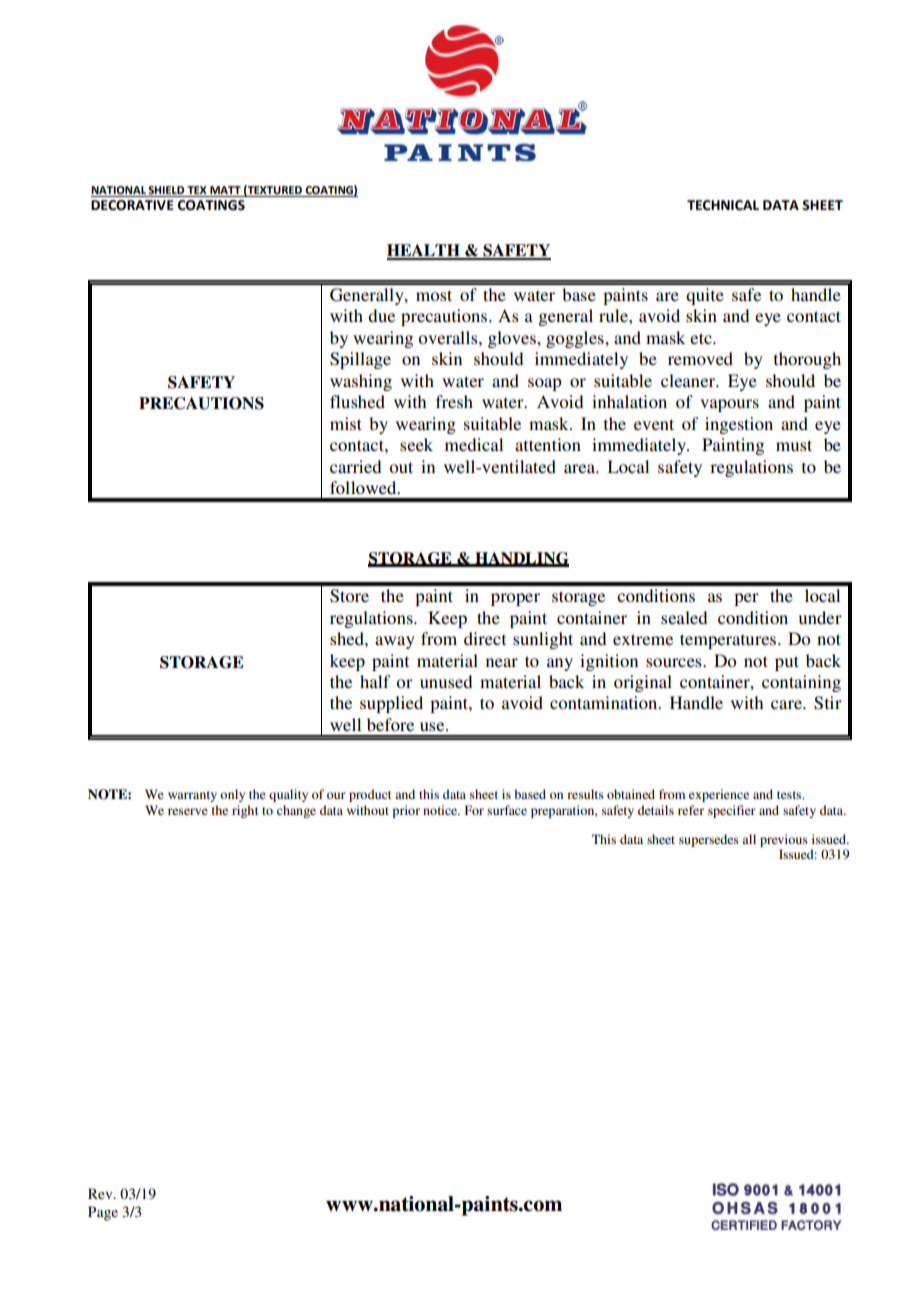  Describe the element at coordinates (424, 251) in the screenshot. I see `HEALTH` at that location.
